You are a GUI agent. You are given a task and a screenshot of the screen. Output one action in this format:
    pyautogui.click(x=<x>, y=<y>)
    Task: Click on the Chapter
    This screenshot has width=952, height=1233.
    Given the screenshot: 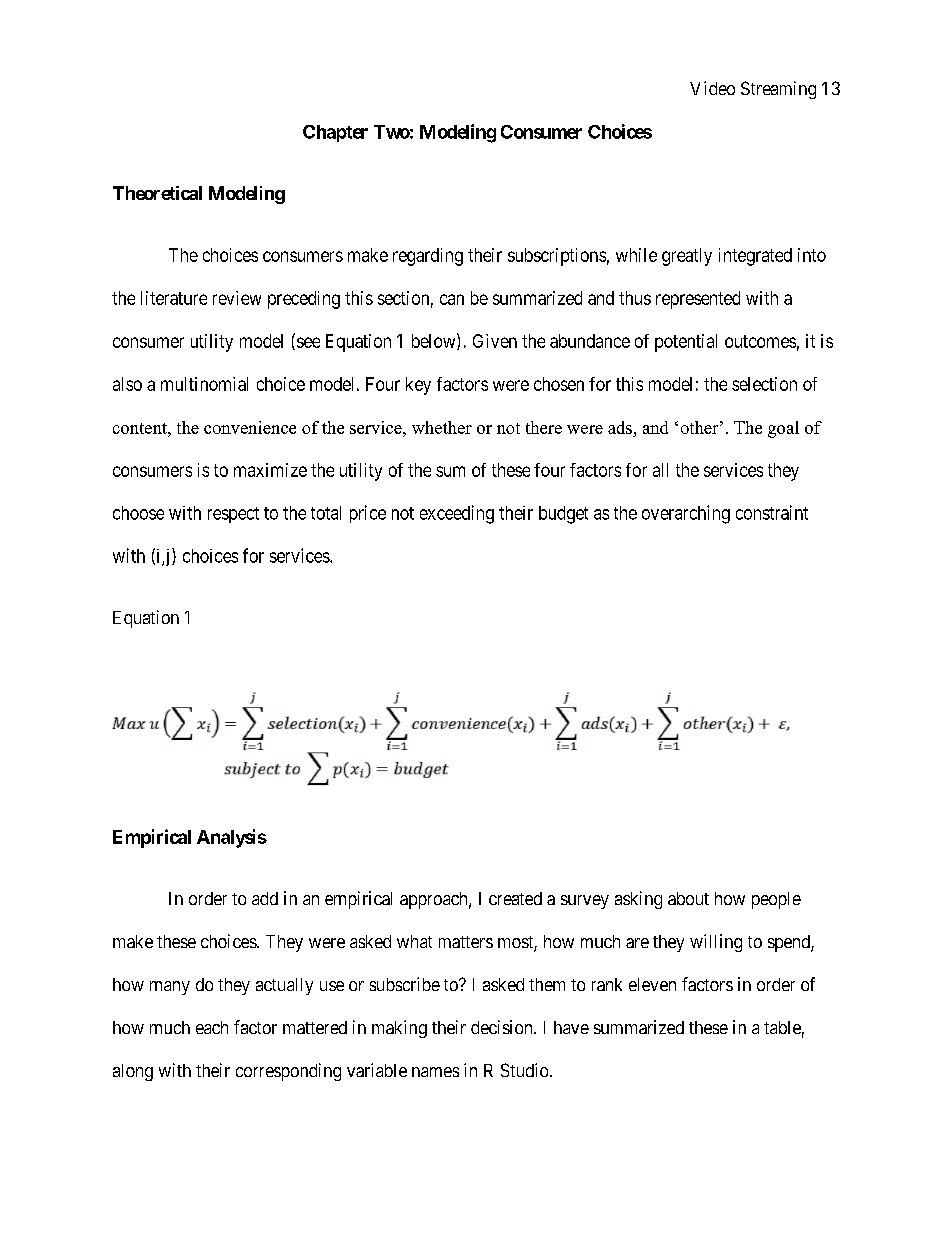 What is the action you would take?
    pyautogui.click(x=335, y=133)
